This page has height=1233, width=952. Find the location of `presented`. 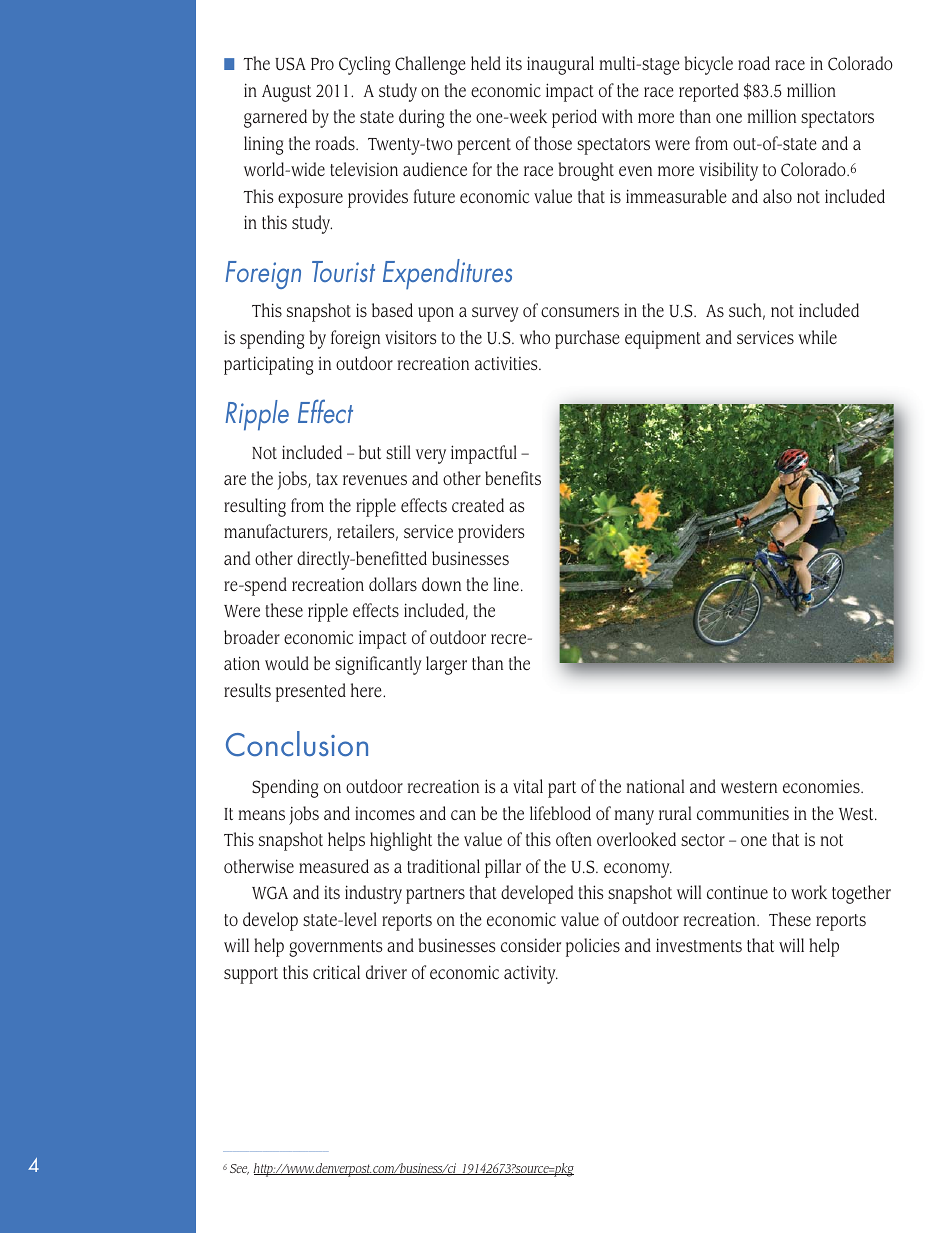

presented is located at coordinates (311, 692).
